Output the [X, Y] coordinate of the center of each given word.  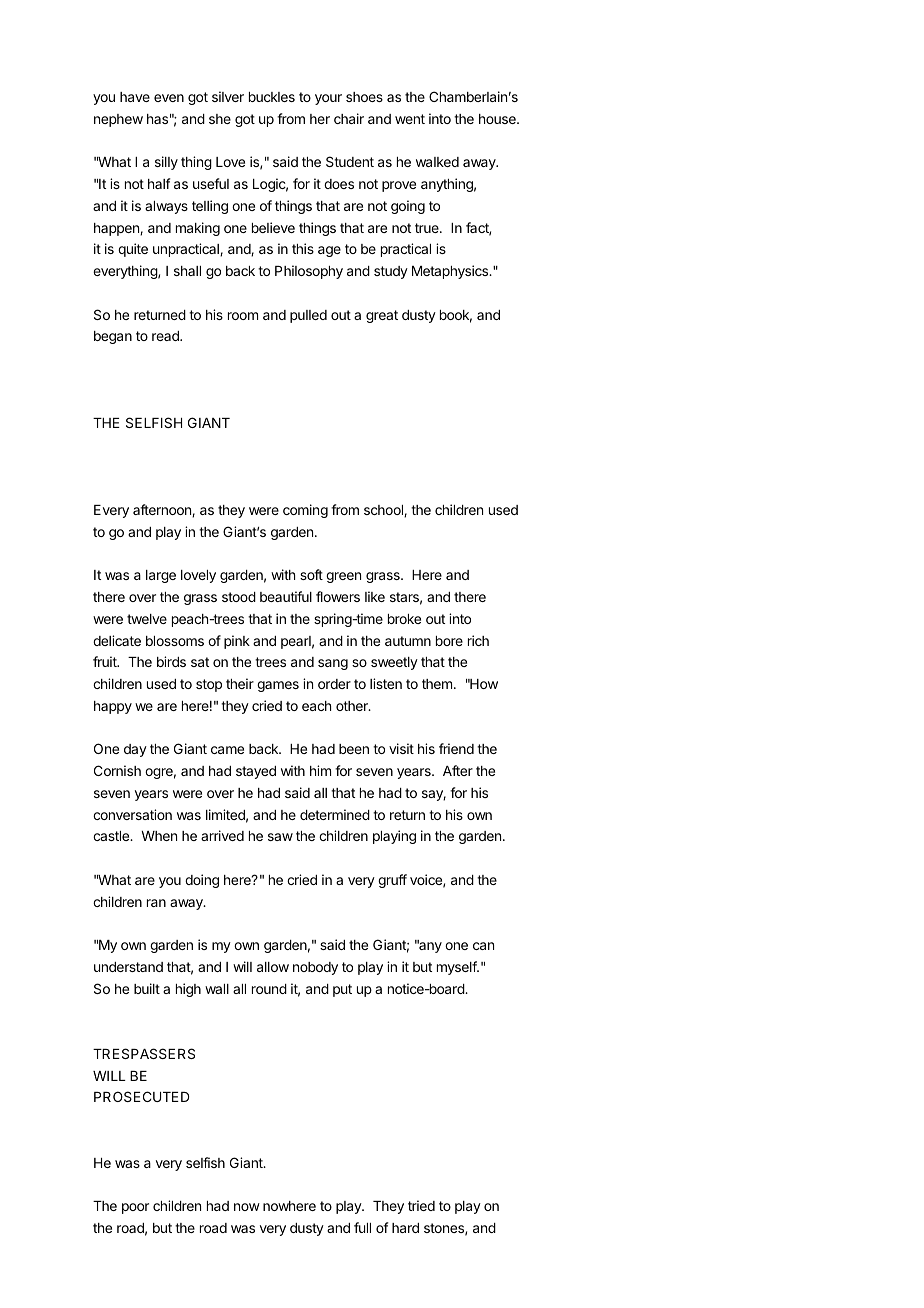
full [362, 1227]
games [278, 686]
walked [437, 162]
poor [135, 1208]
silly [166, 163]
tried [421, 1205]
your [328, 99]
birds [171, 661]
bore [449, 641]
